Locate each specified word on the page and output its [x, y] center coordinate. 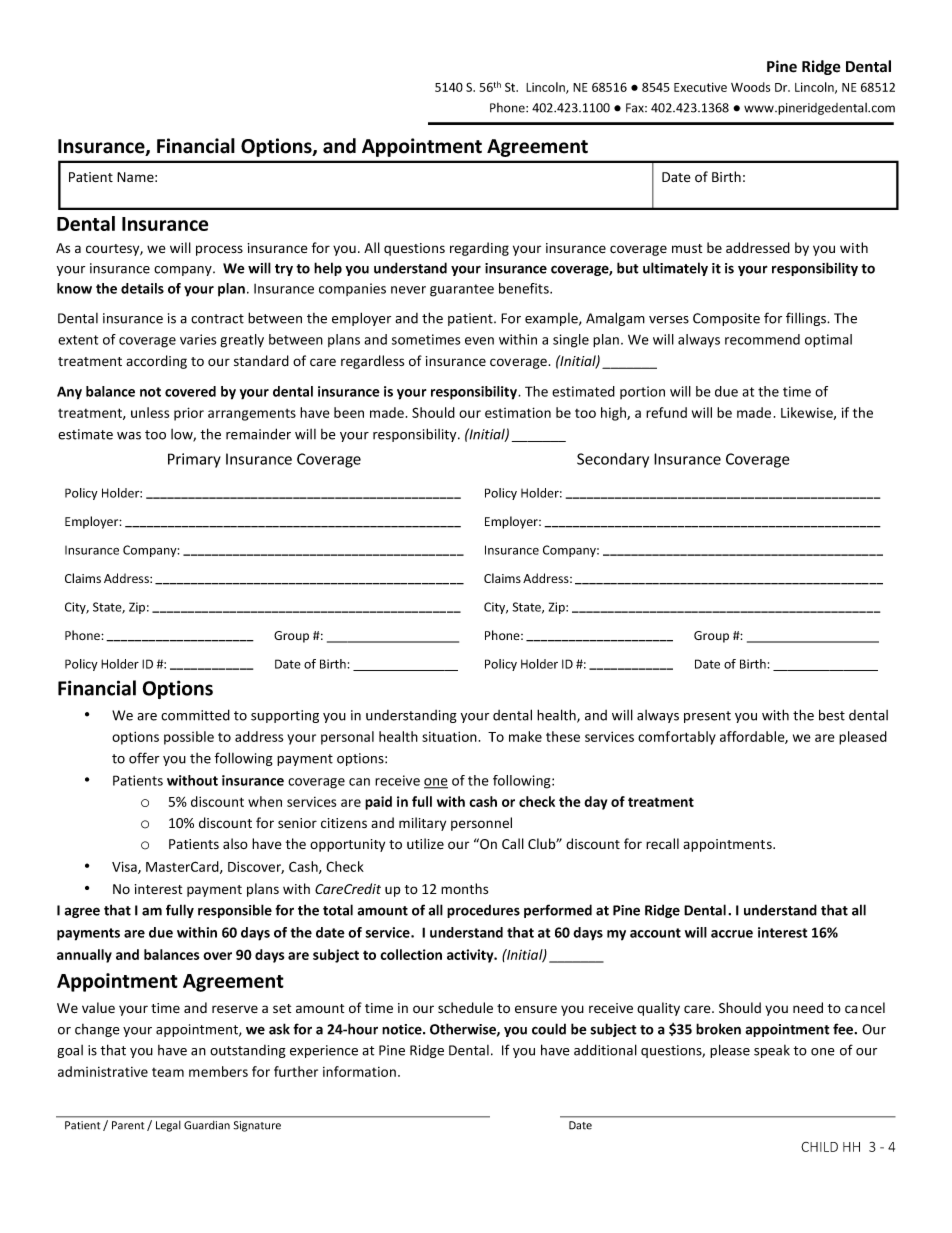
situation [449, 736]
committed [195, 715]
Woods [750, 87]
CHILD [819, 1147]
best [832, 715]
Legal [168, 1126]
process [219, 250]
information [359, 1071]
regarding [479, 249]
